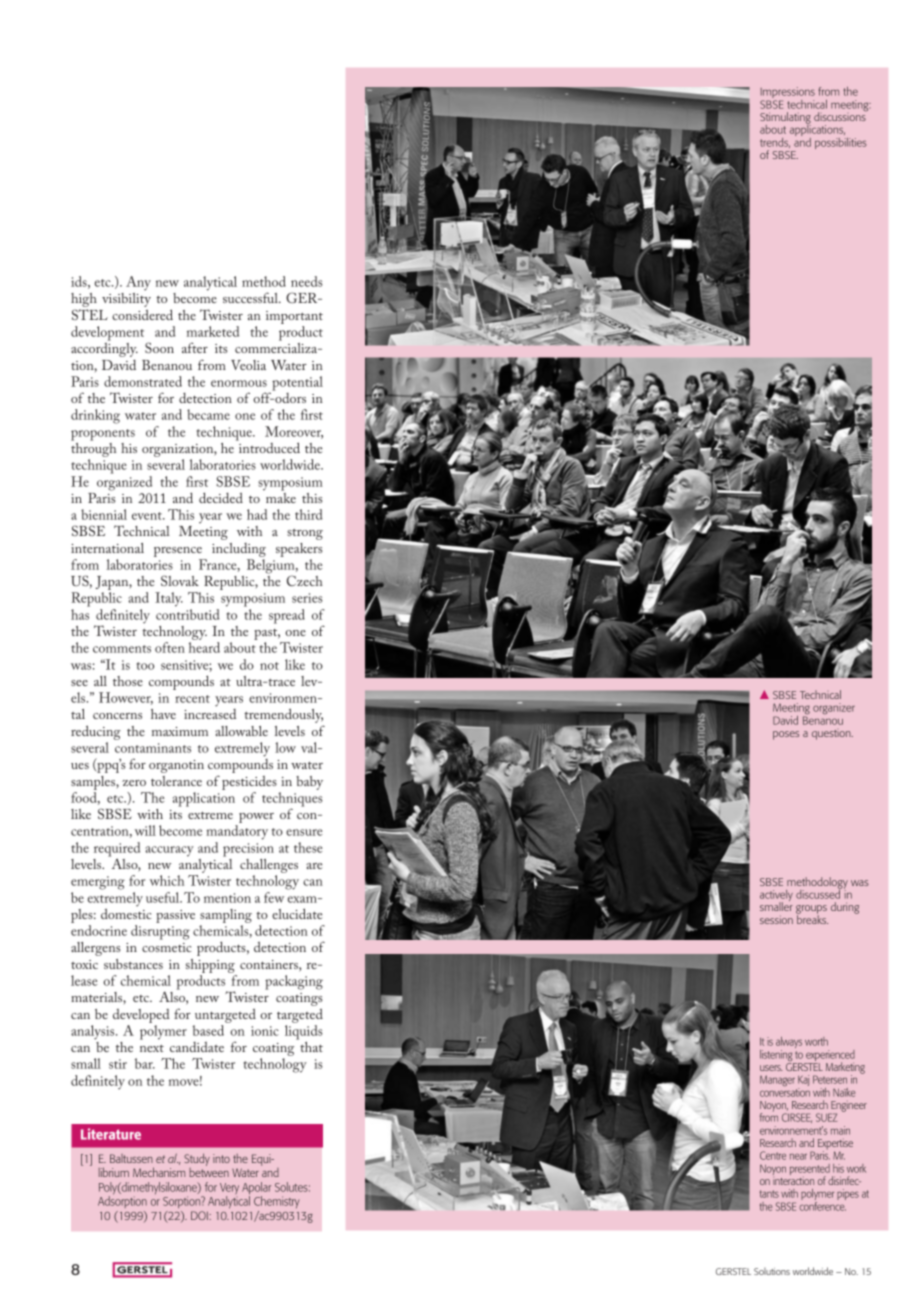 The height and width of the image is (1316, 911). I want to click on packaging, so click(294, 982).
